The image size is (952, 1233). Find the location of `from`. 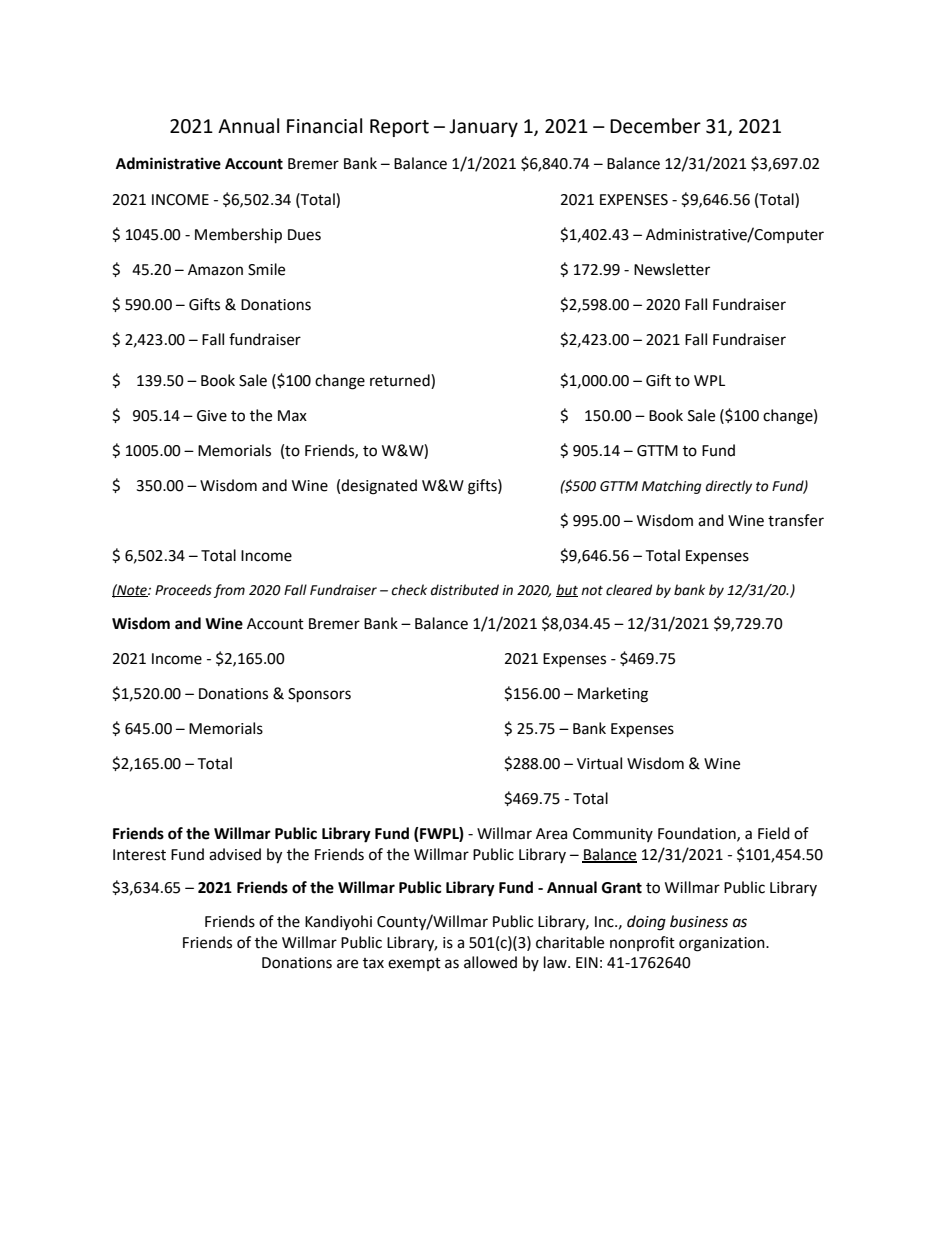

from is located at coordinates (229, 591).
